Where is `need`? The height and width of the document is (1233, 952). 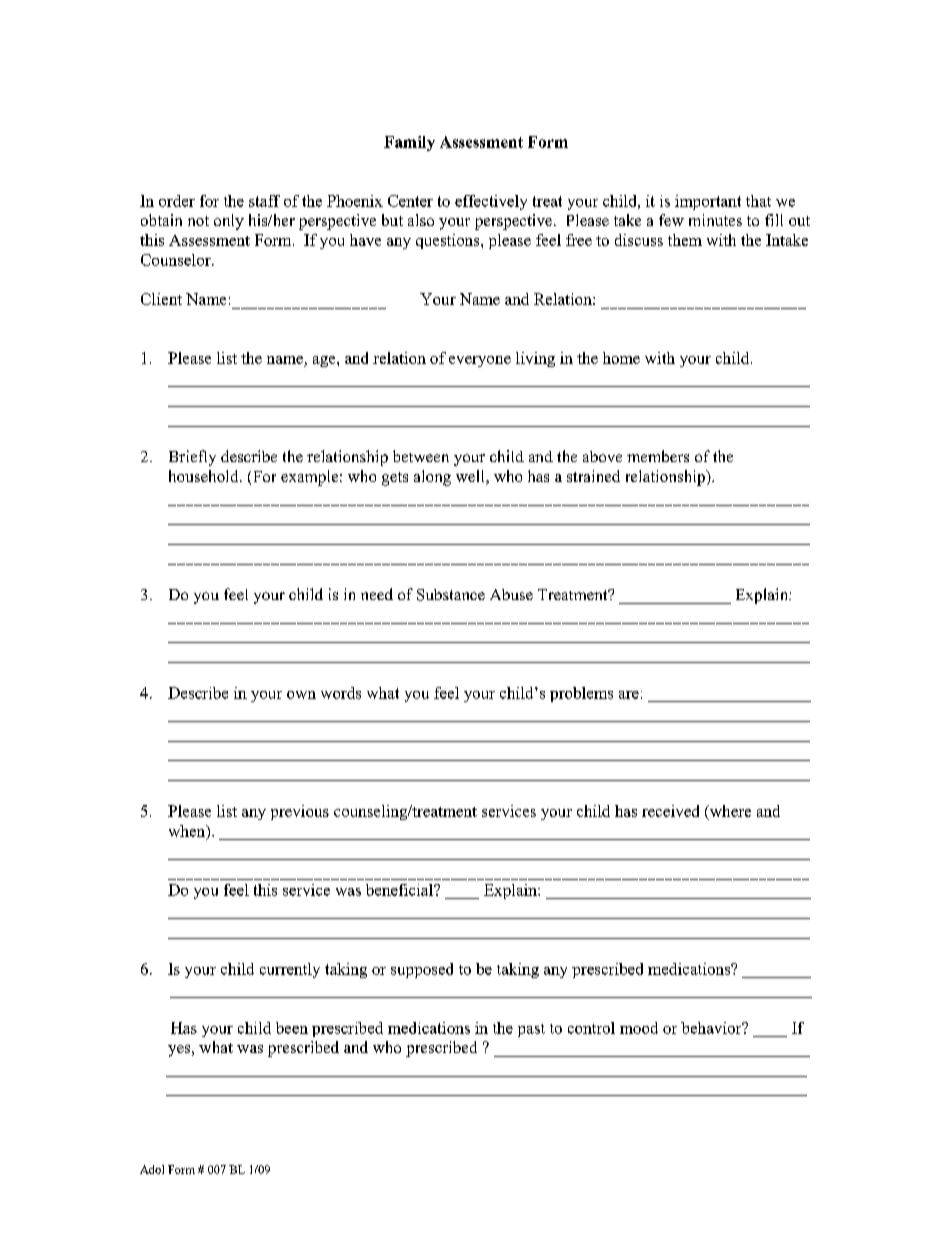
need is located at coordinates (377, 594).
